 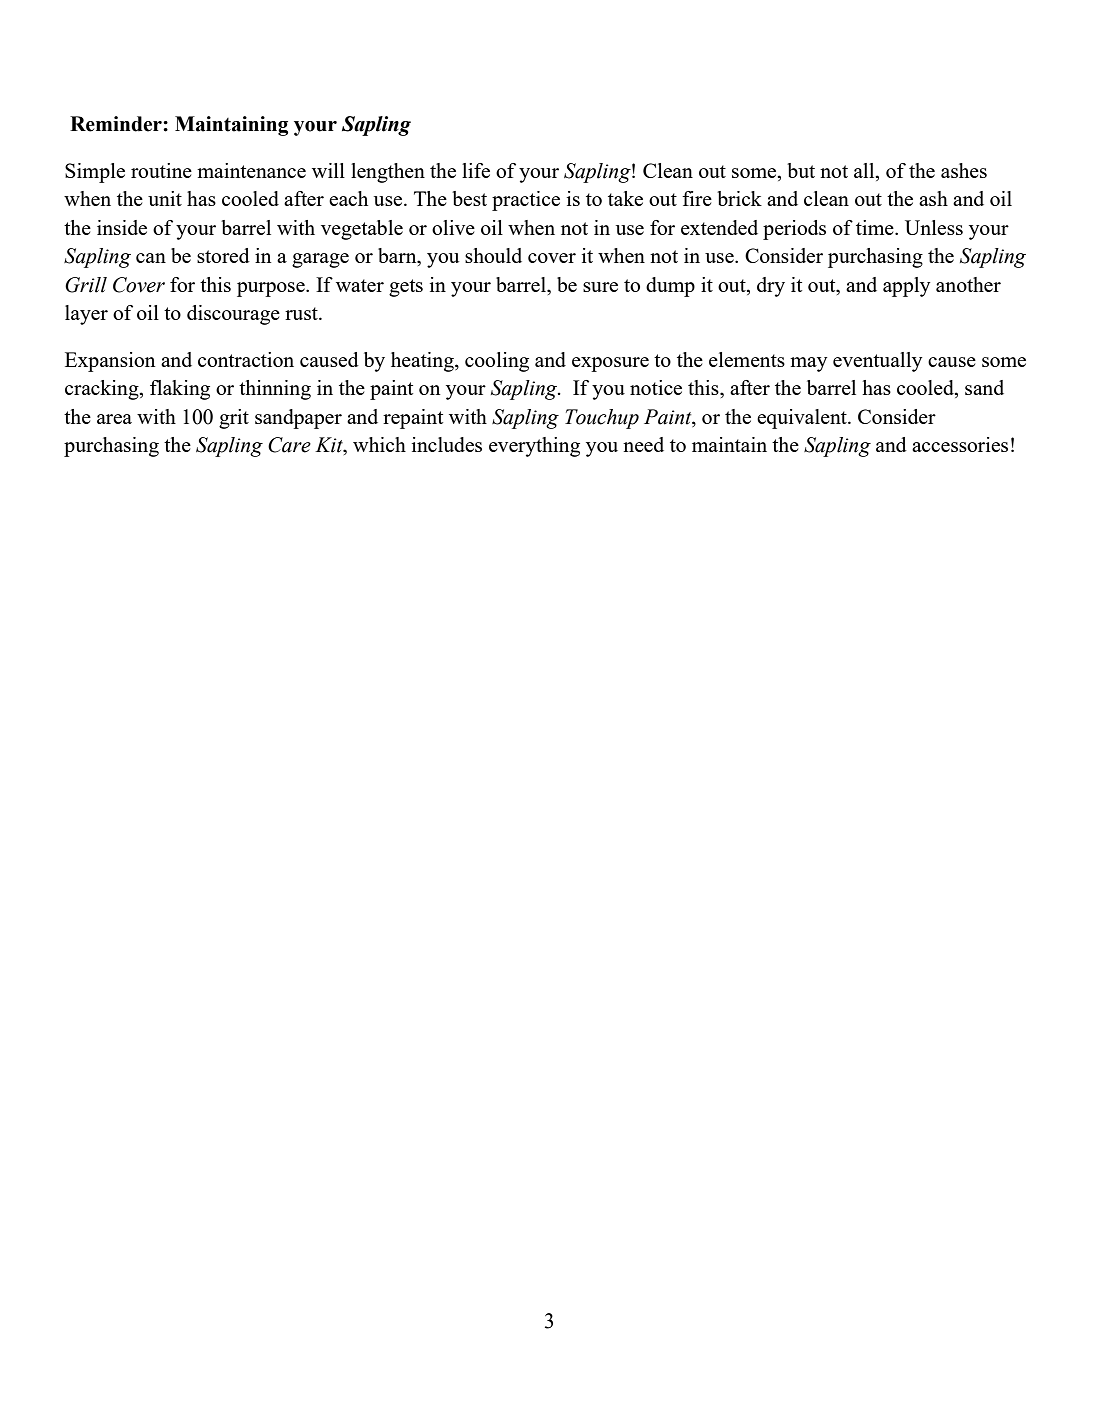 I want to click on Care, so click(x=289, y=445).
